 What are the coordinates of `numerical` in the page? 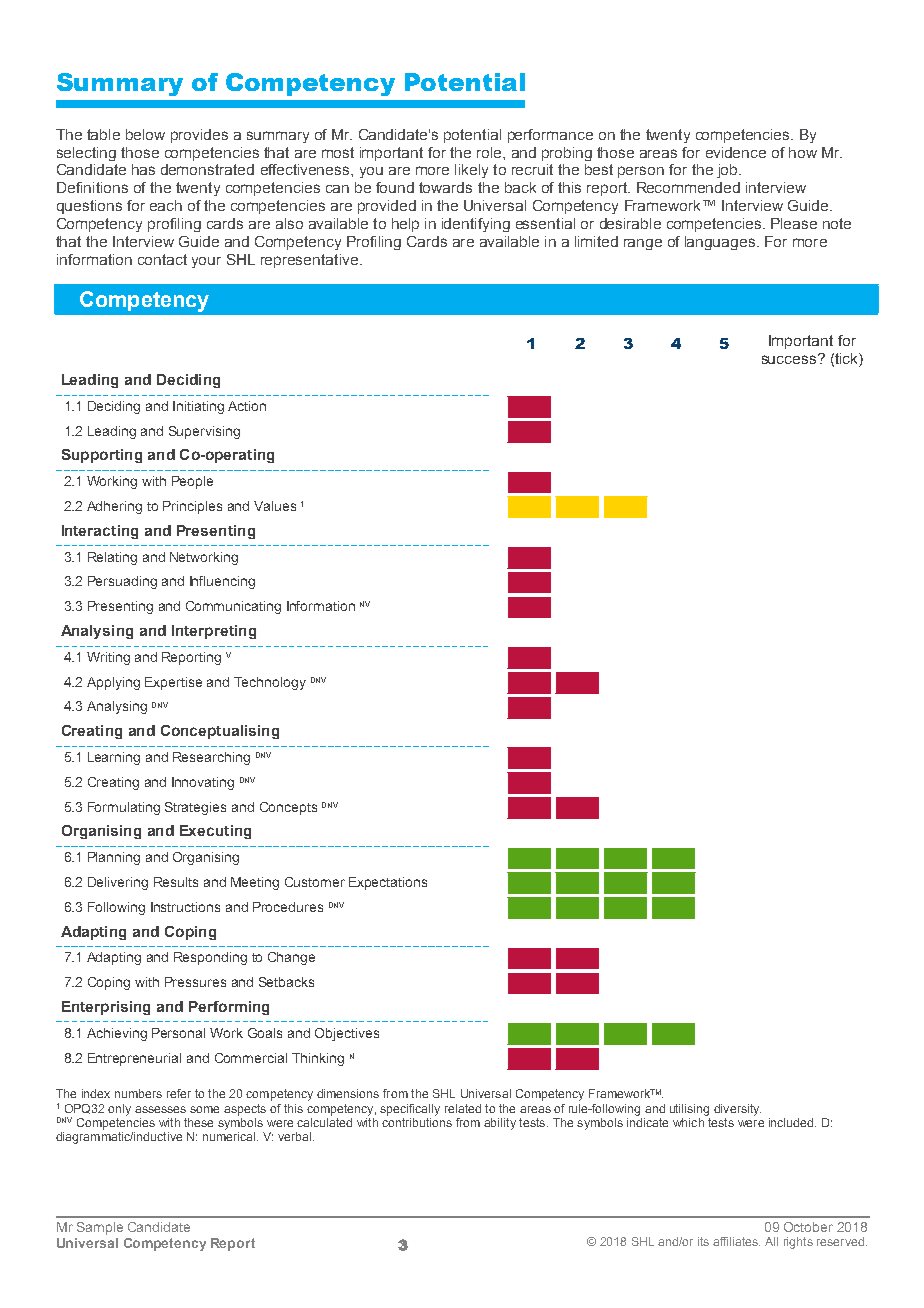 It's located at (230, 1136).
